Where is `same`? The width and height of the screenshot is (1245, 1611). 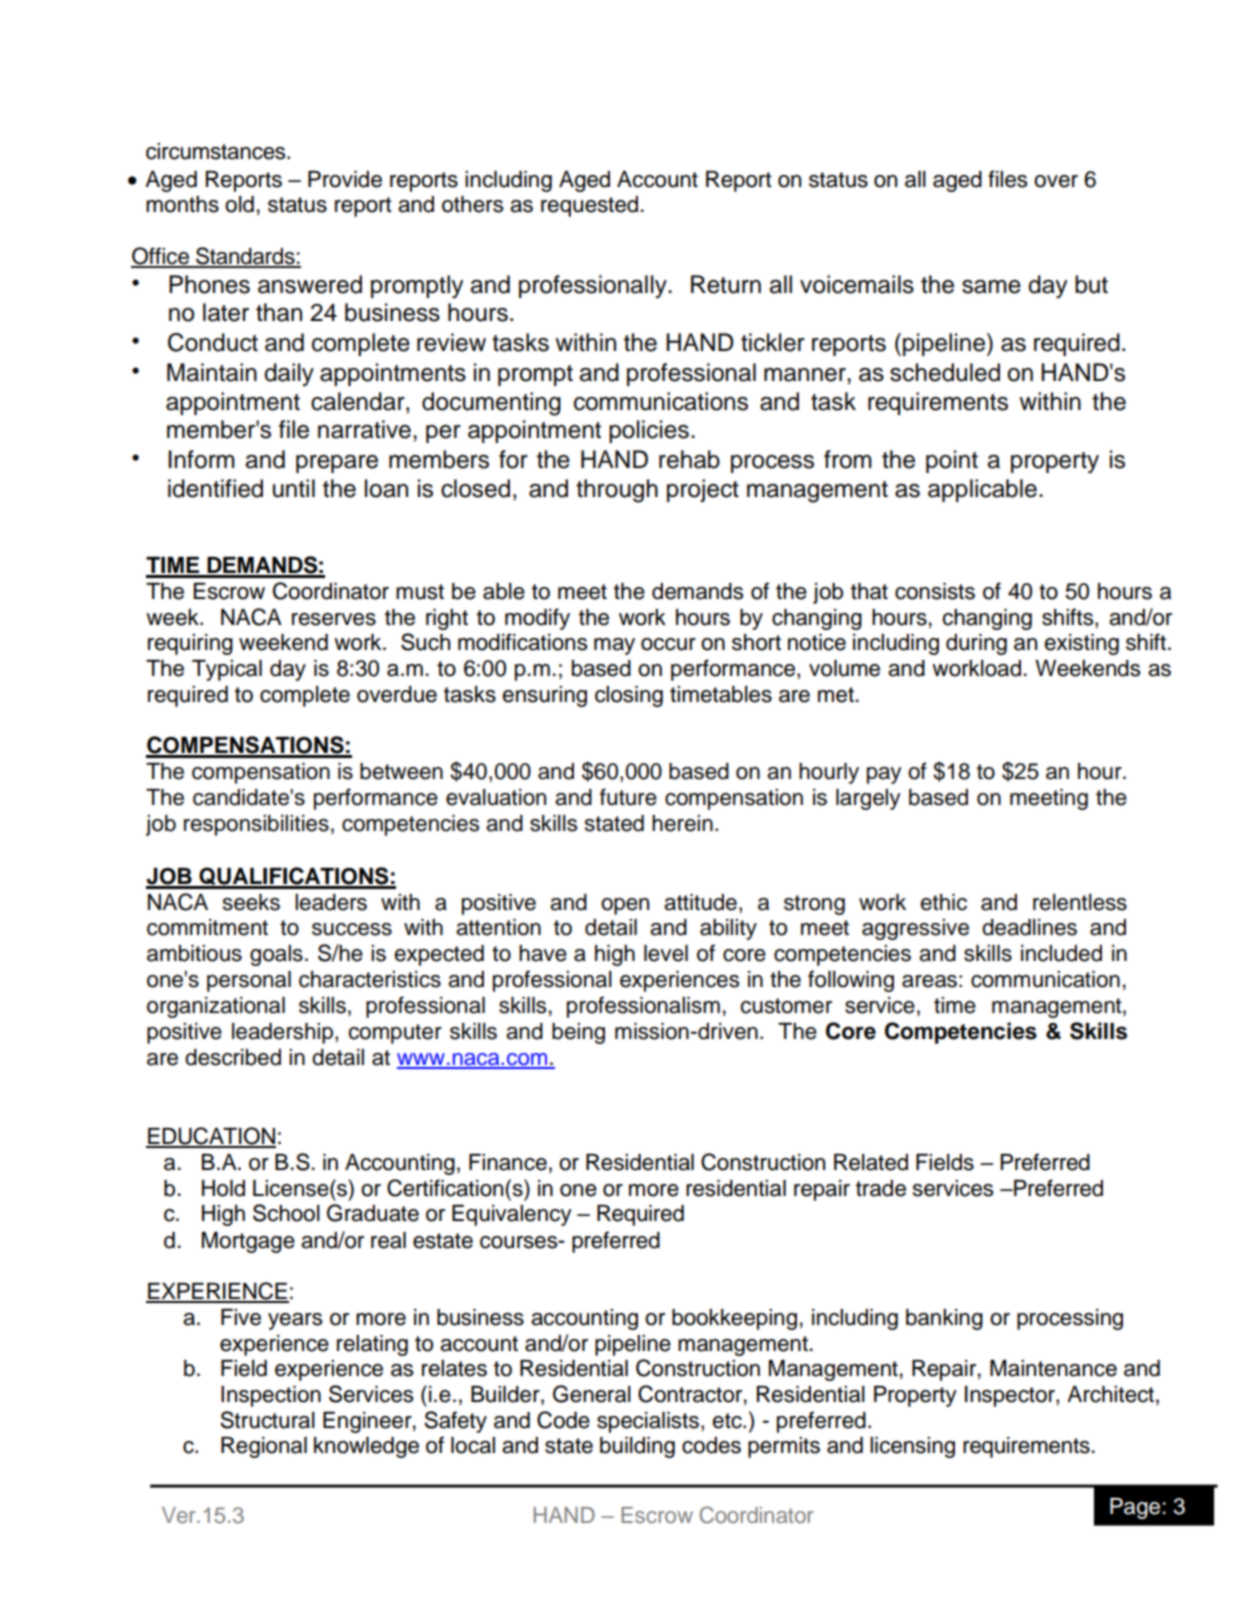 same is located at coordinates (991, 287).
